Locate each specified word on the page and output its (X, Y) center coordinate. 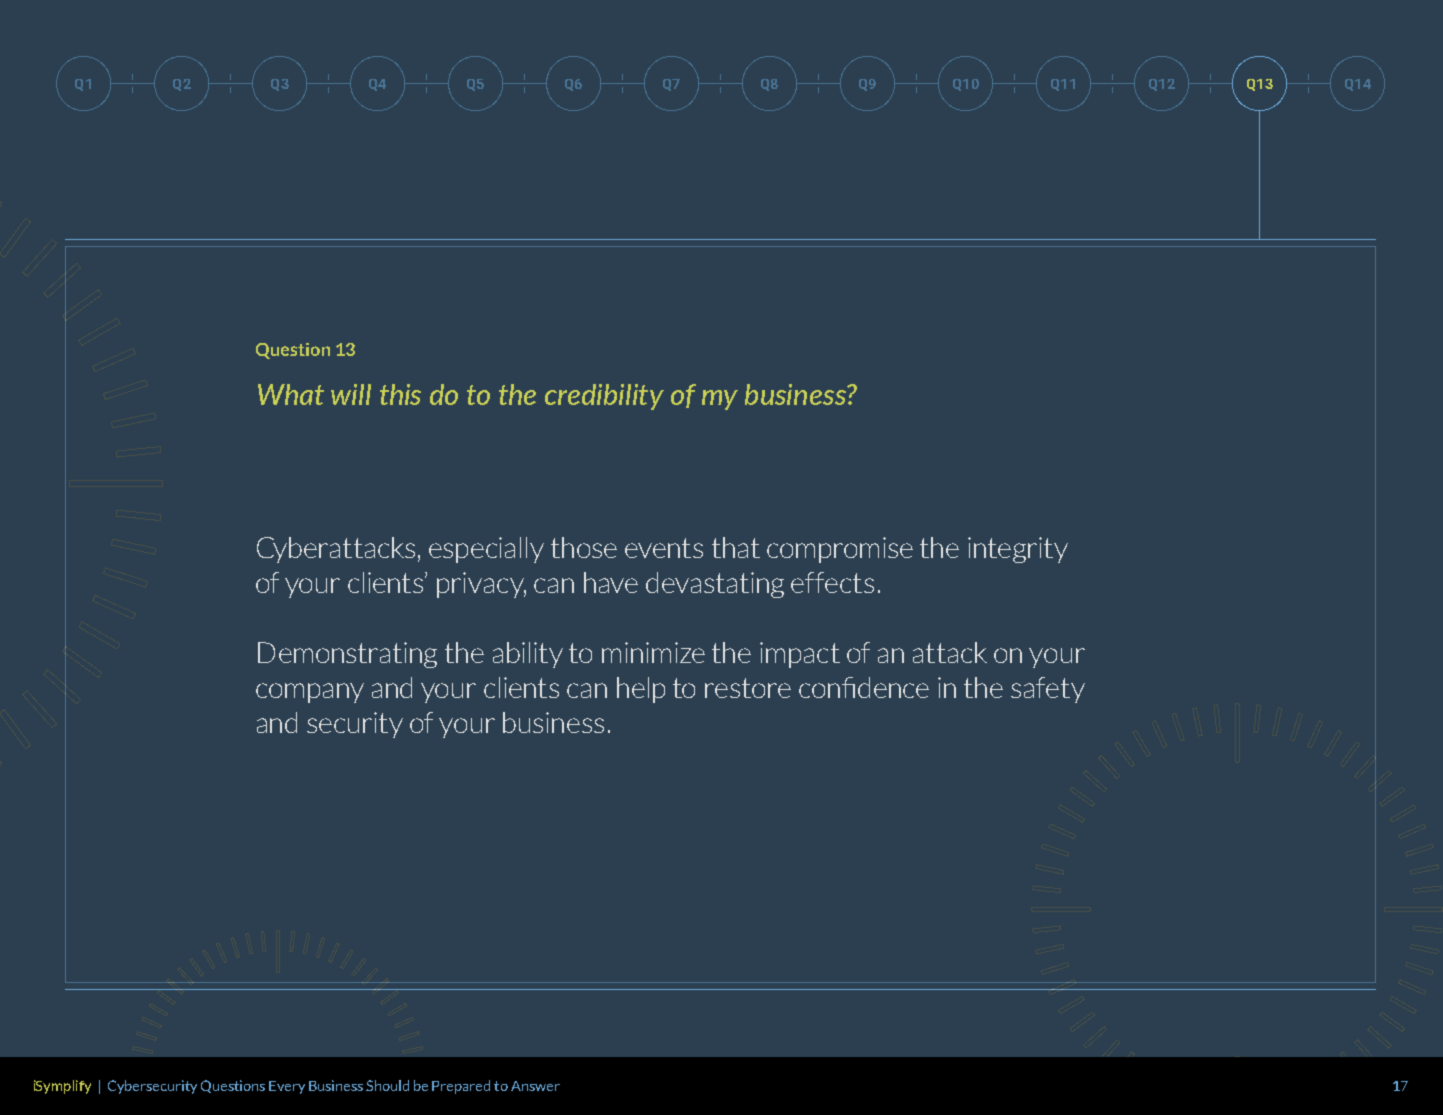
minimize (653, 652)
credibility (604, 397)
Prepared (461, 1087)
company (310, 693)
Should (387, 1085)
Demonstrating (347, 655)
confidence (864, 687)
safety (1048, 690)
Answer (535, 1086)
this (400, 394)
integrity (1018, 550)
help (641, 690)
